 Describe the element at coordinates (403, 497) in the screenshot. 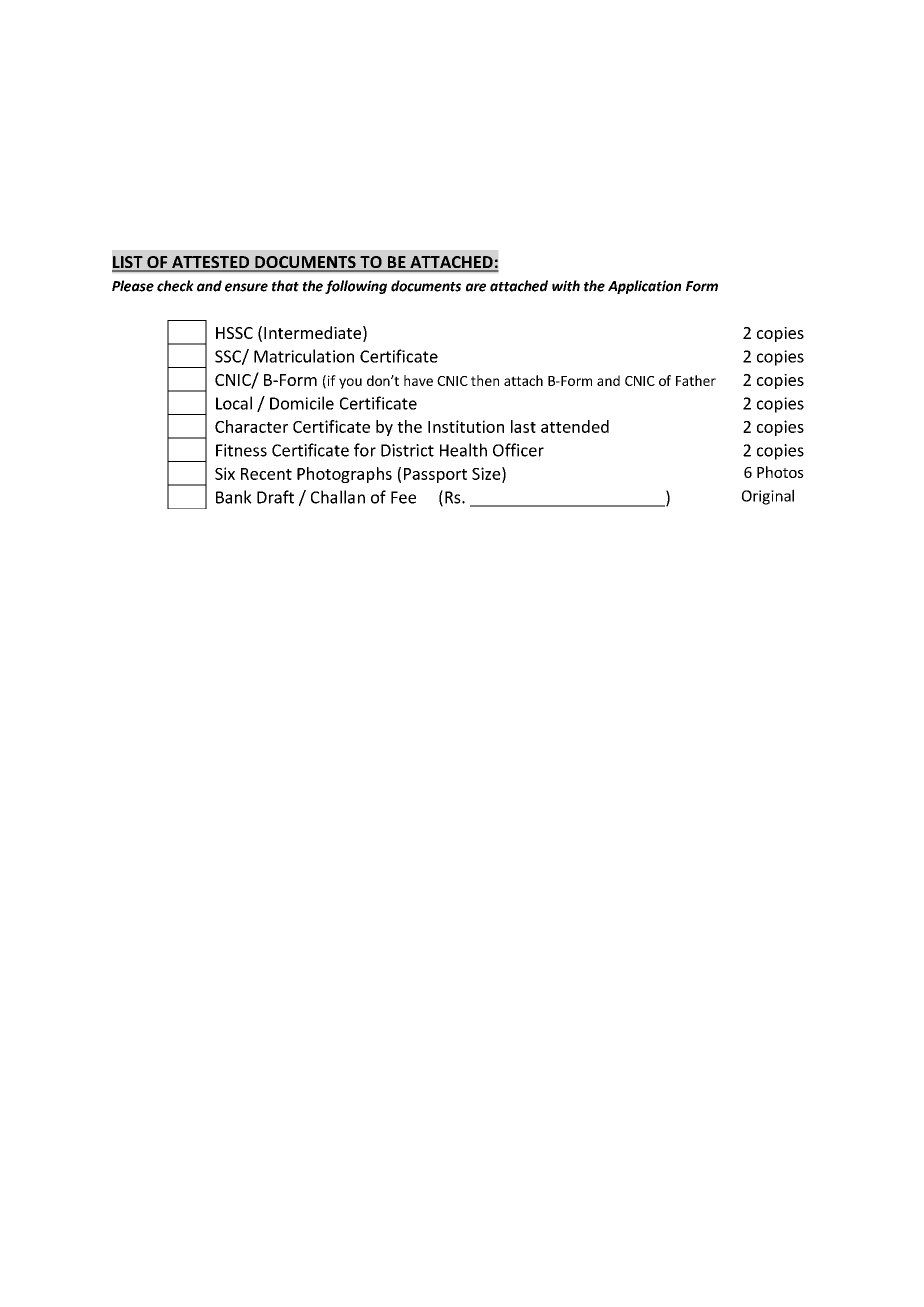

I see `Fee` at that location.
